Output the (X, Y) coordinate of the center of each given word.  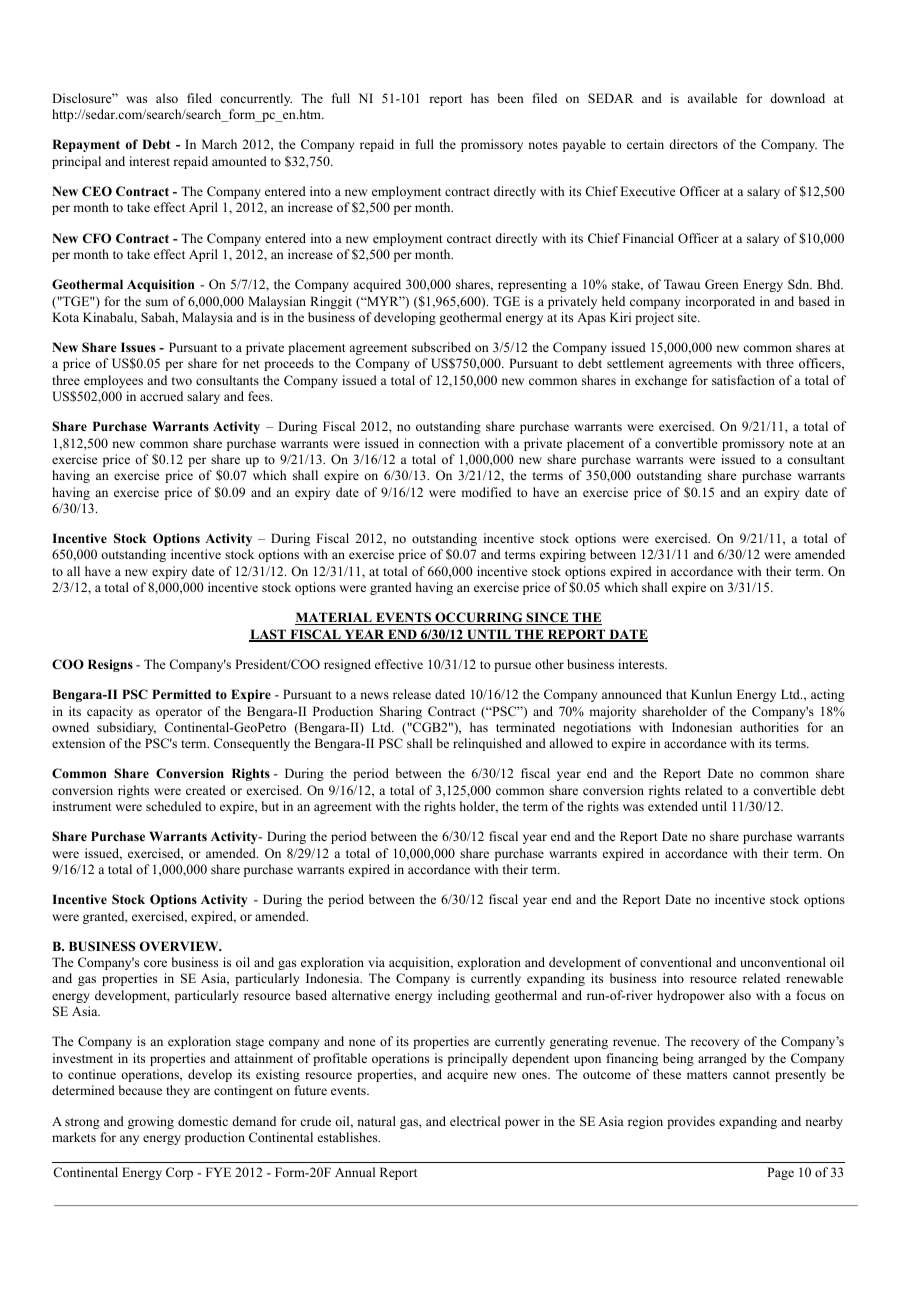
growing (151, 1122)
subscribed (441, 347)
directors (693, 144)
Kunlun (711, 694)
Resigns (110, 665)
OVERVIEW (180, 946)
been (511, 98)
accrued (161, 396)
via (376, 962)
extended (673, 806)
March (219, 144)
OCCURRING (479, 618)
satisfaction (743, 380)
